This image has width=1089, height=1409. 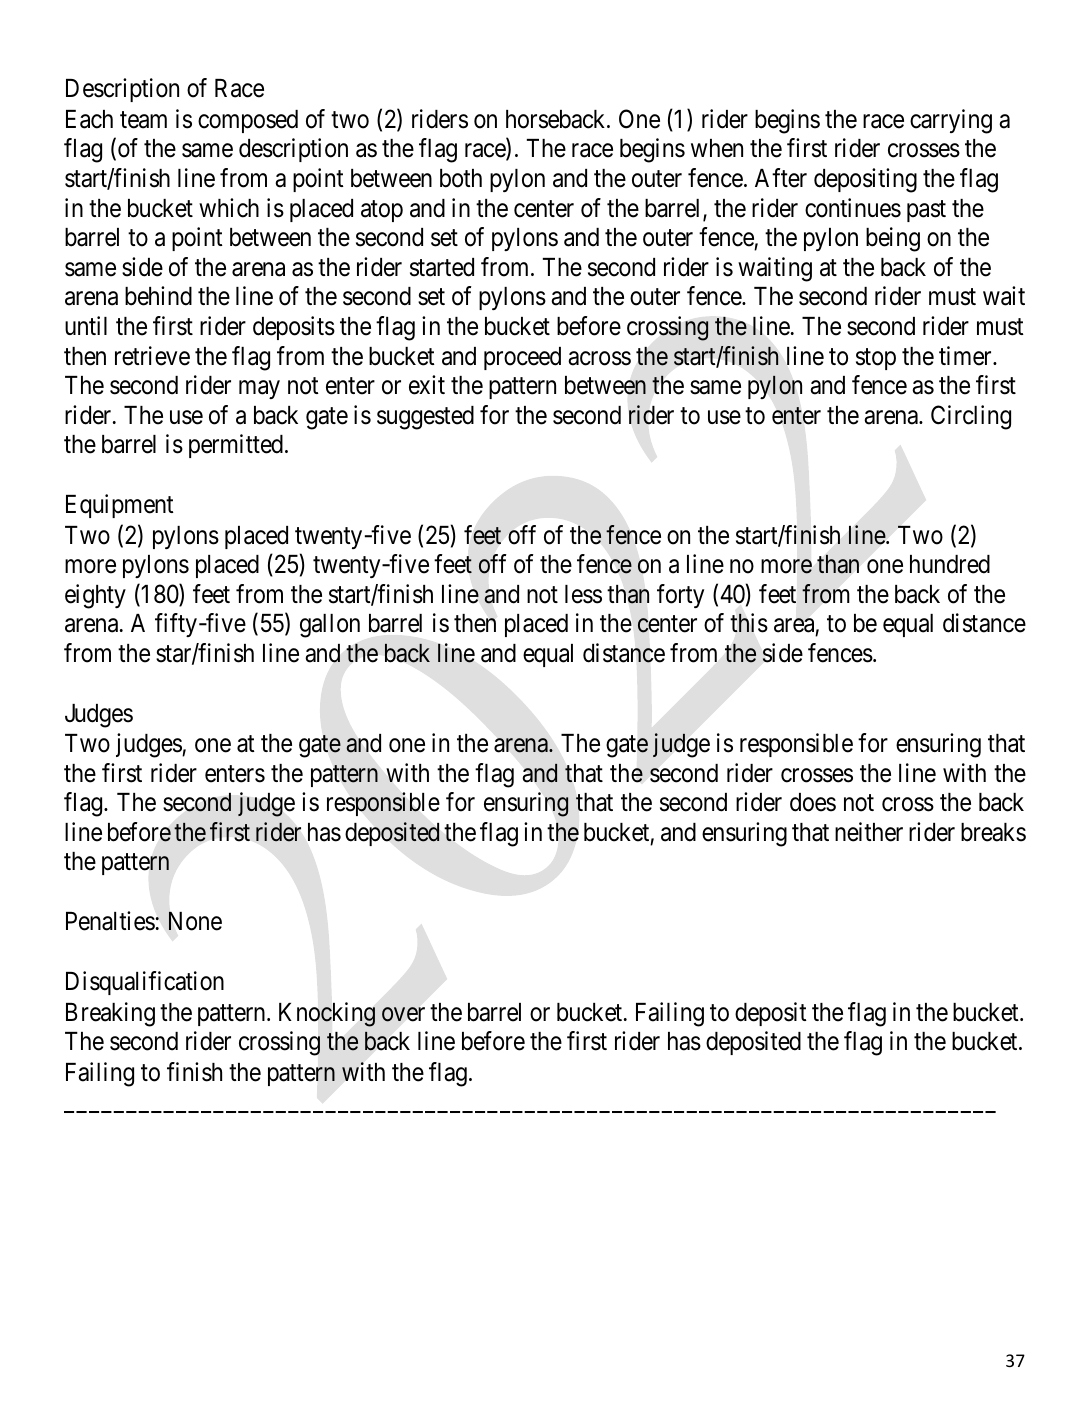 I want to click on Disqualification, so click(x=145, y=983).
